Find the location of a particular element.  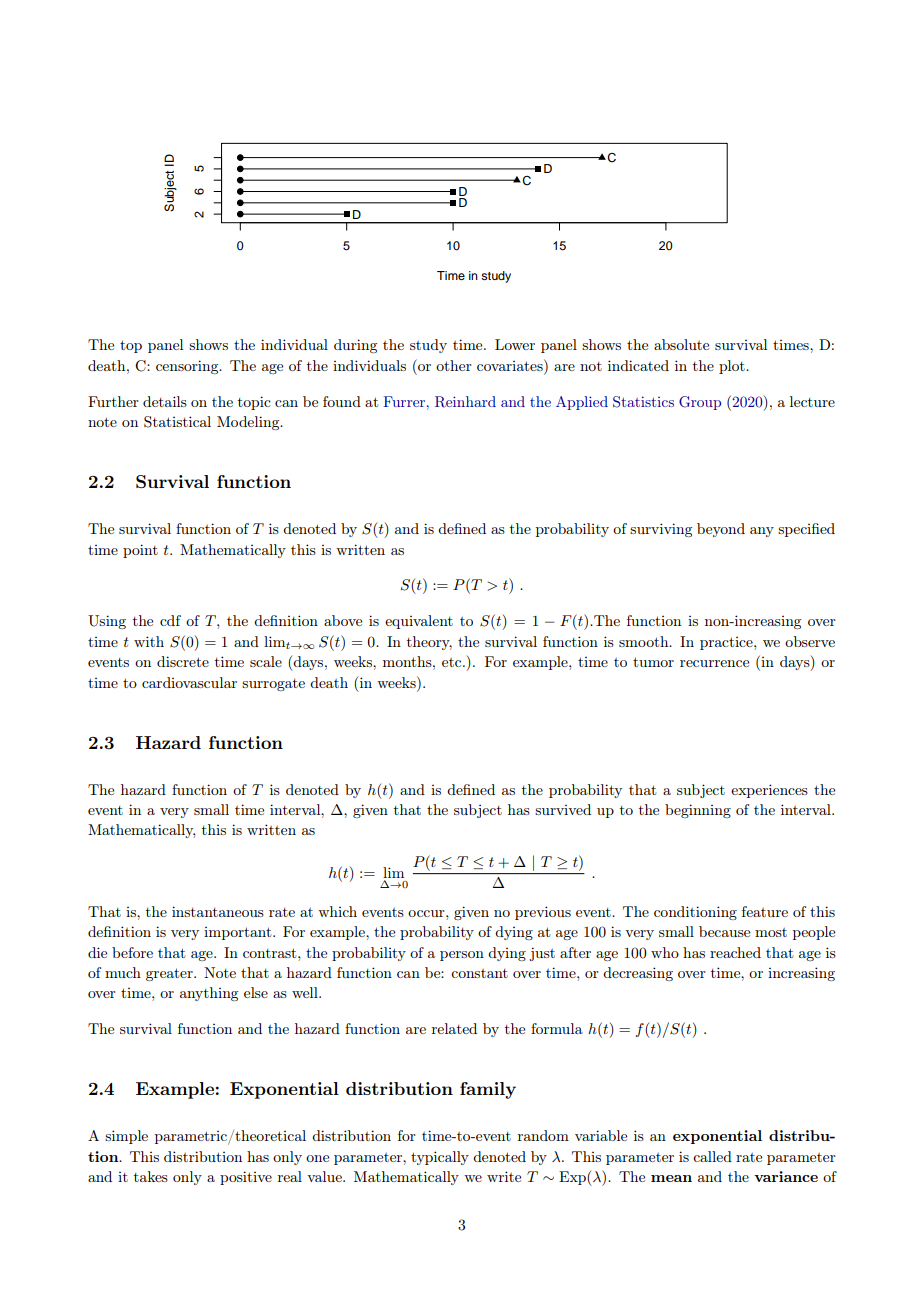

cardiovascular is located at coordinates (189, 682).
